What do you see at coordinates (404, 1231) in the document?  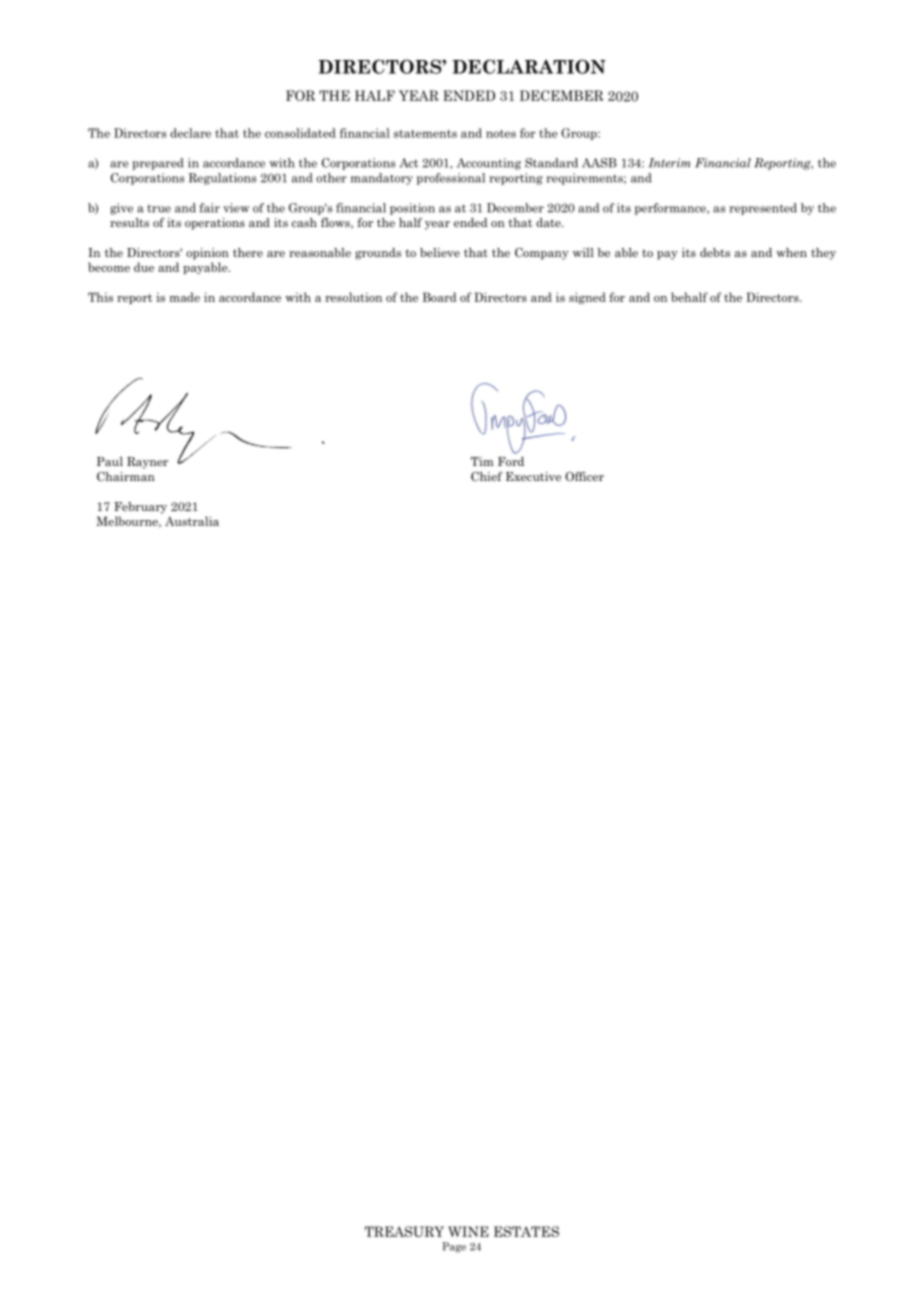 I see `TREASURY` at bounding box center [404, 1231].
